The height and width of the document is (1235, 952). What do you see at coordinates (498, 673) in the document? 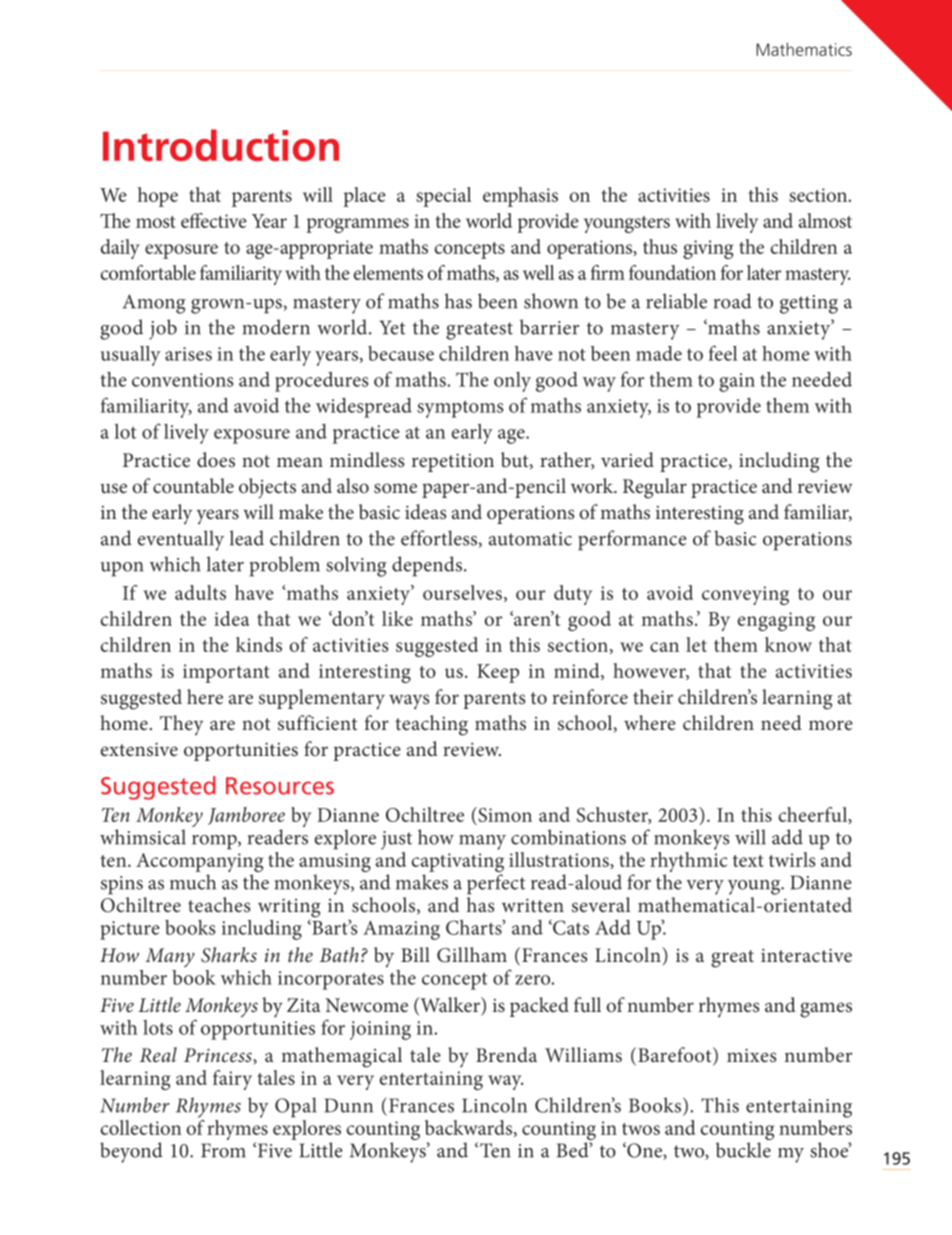
I see `Keep` at bounding box center [498, 673].
